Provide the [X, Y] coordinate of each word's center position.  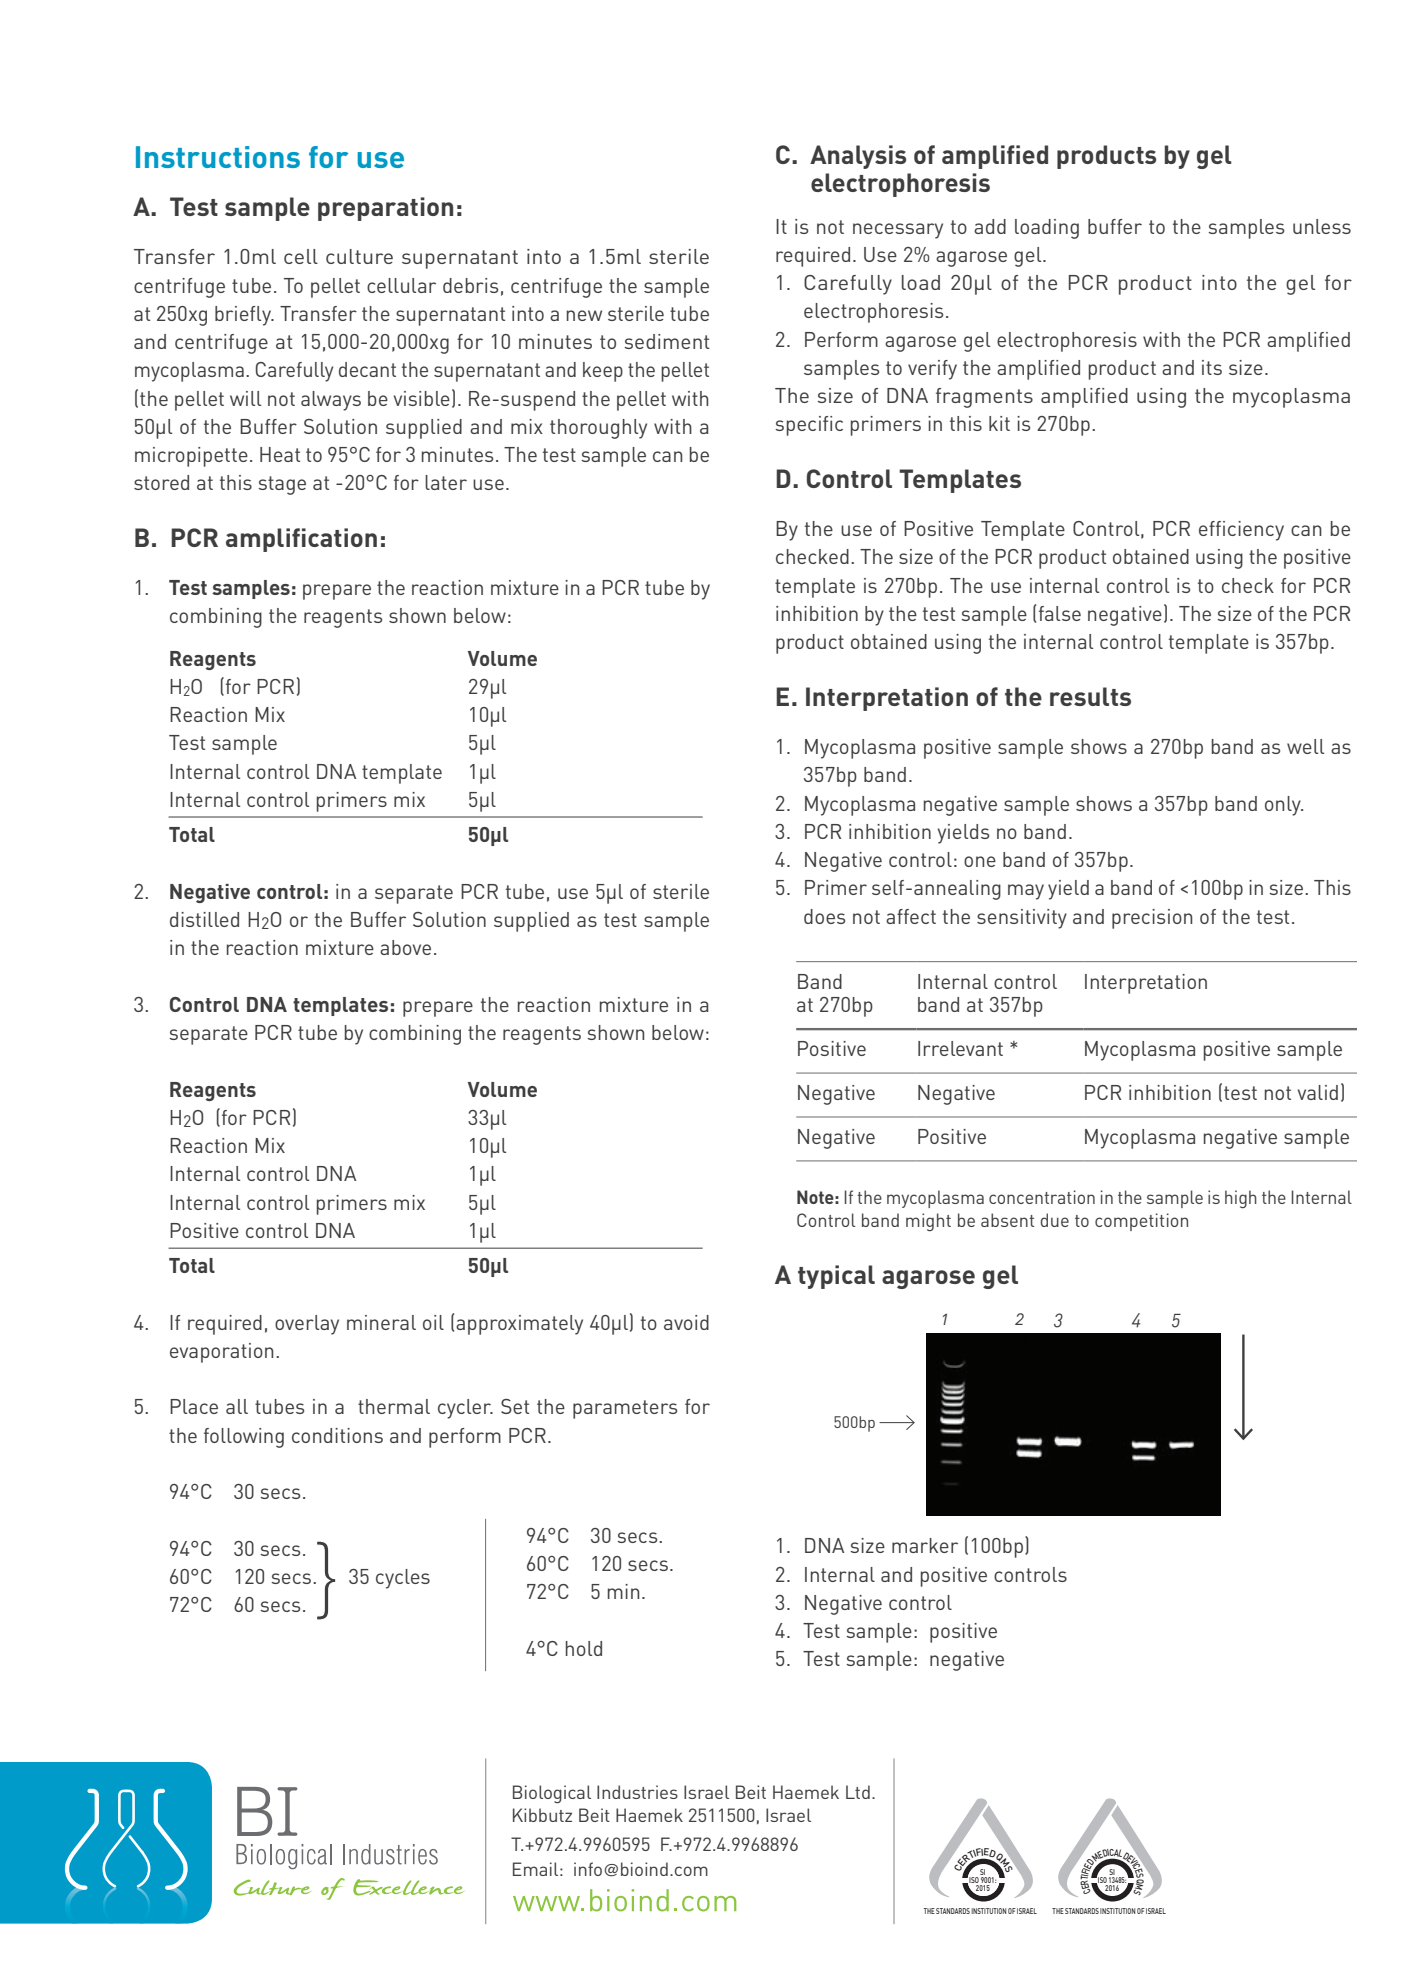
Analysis [858, 157]
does [824, 916]
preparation [385, 209]
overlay [307, 1325]
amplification [301, 540]
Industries [637, 1792]
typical [836, 1277]
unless [1322, 226]
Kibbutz [542, 1815]
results [1090, 696]
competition [1141, 1222]
